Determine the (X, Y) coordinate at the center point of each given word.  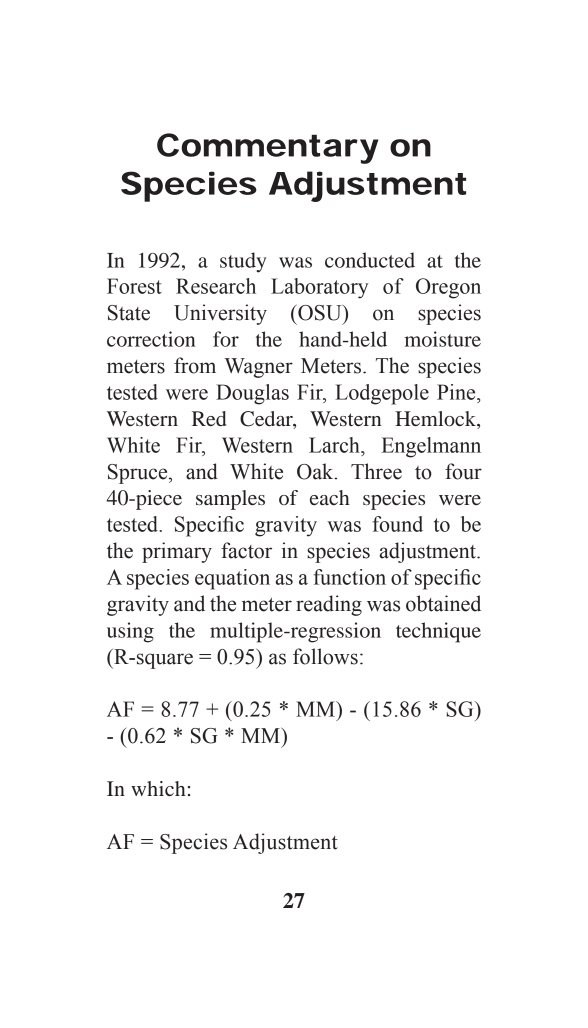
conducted (370, 260)
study (243, 262)
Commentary (267, 148)
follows (325, 656)
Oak (316, 471)
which (158, 788)
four (463, 471)
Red (209, 419)
